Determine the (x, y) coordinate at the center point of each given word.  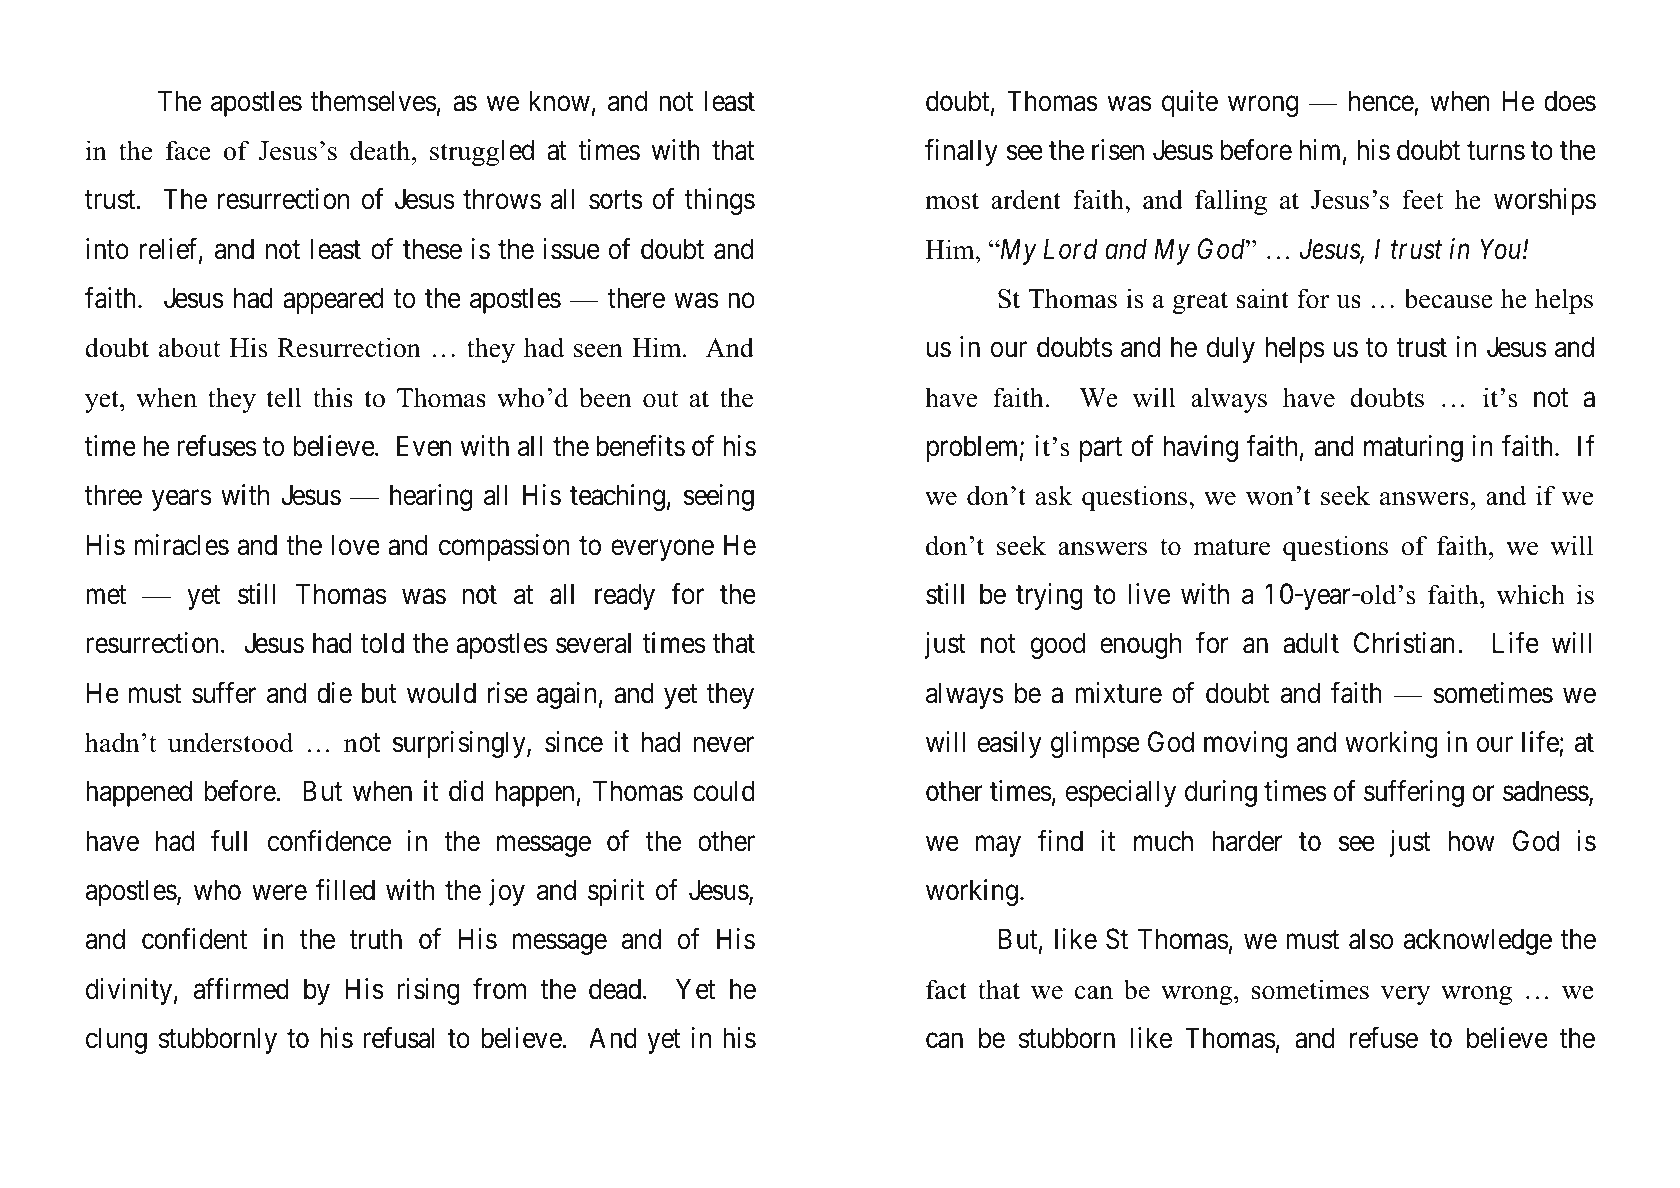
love (356, 545)
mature (1231, 547)
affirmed (241, 989)
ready (625, 596)
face (188, 150)
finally (961, 152)
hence (1381, 101)
